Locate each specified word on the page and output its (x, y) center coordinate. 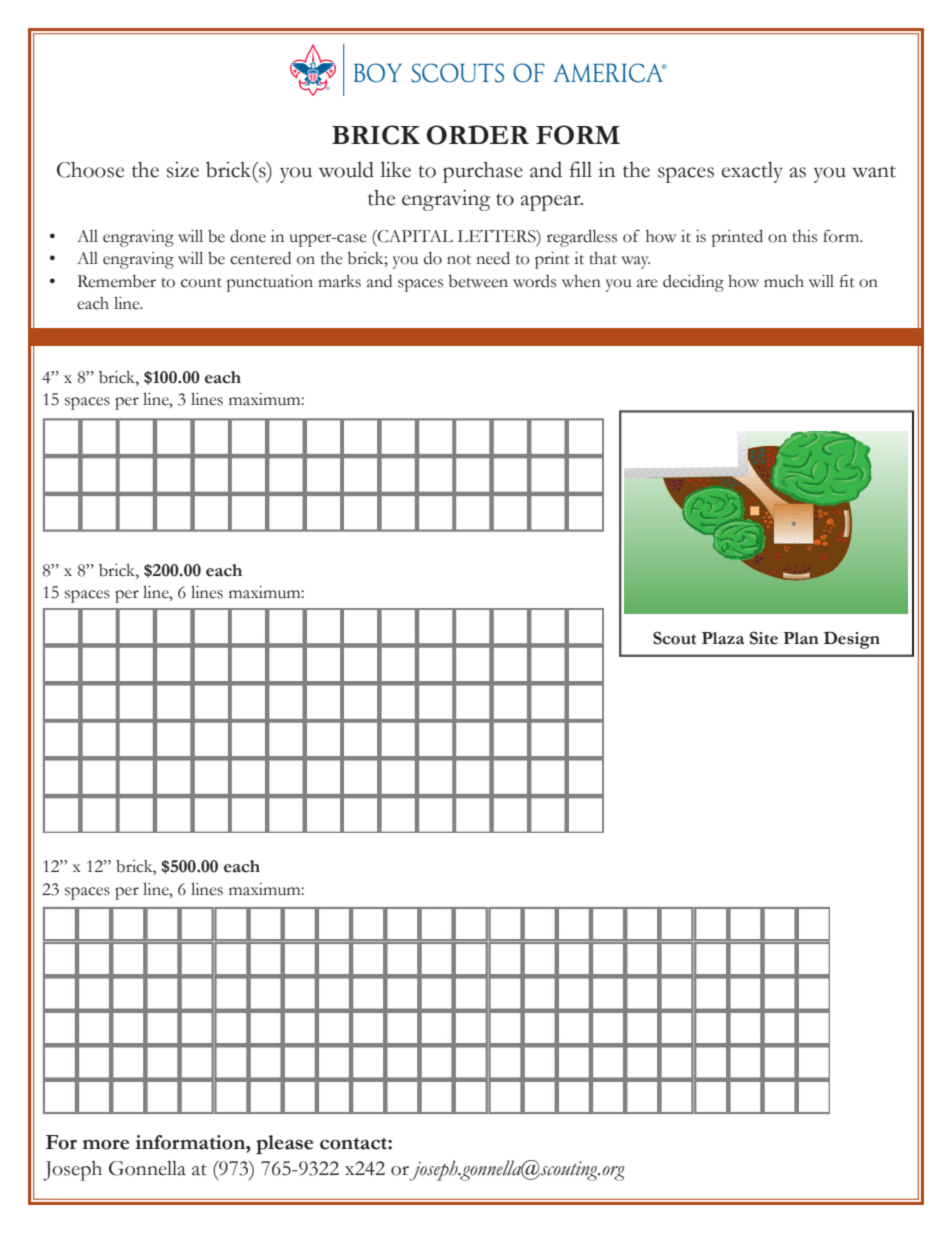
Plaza (723, 638)
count (201, 283)
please (284, 1144)
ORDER (478, 135)
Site (764, 638)
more (106, 1145)
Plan (801, 638)
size (183, 170)
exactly (752, 172)
